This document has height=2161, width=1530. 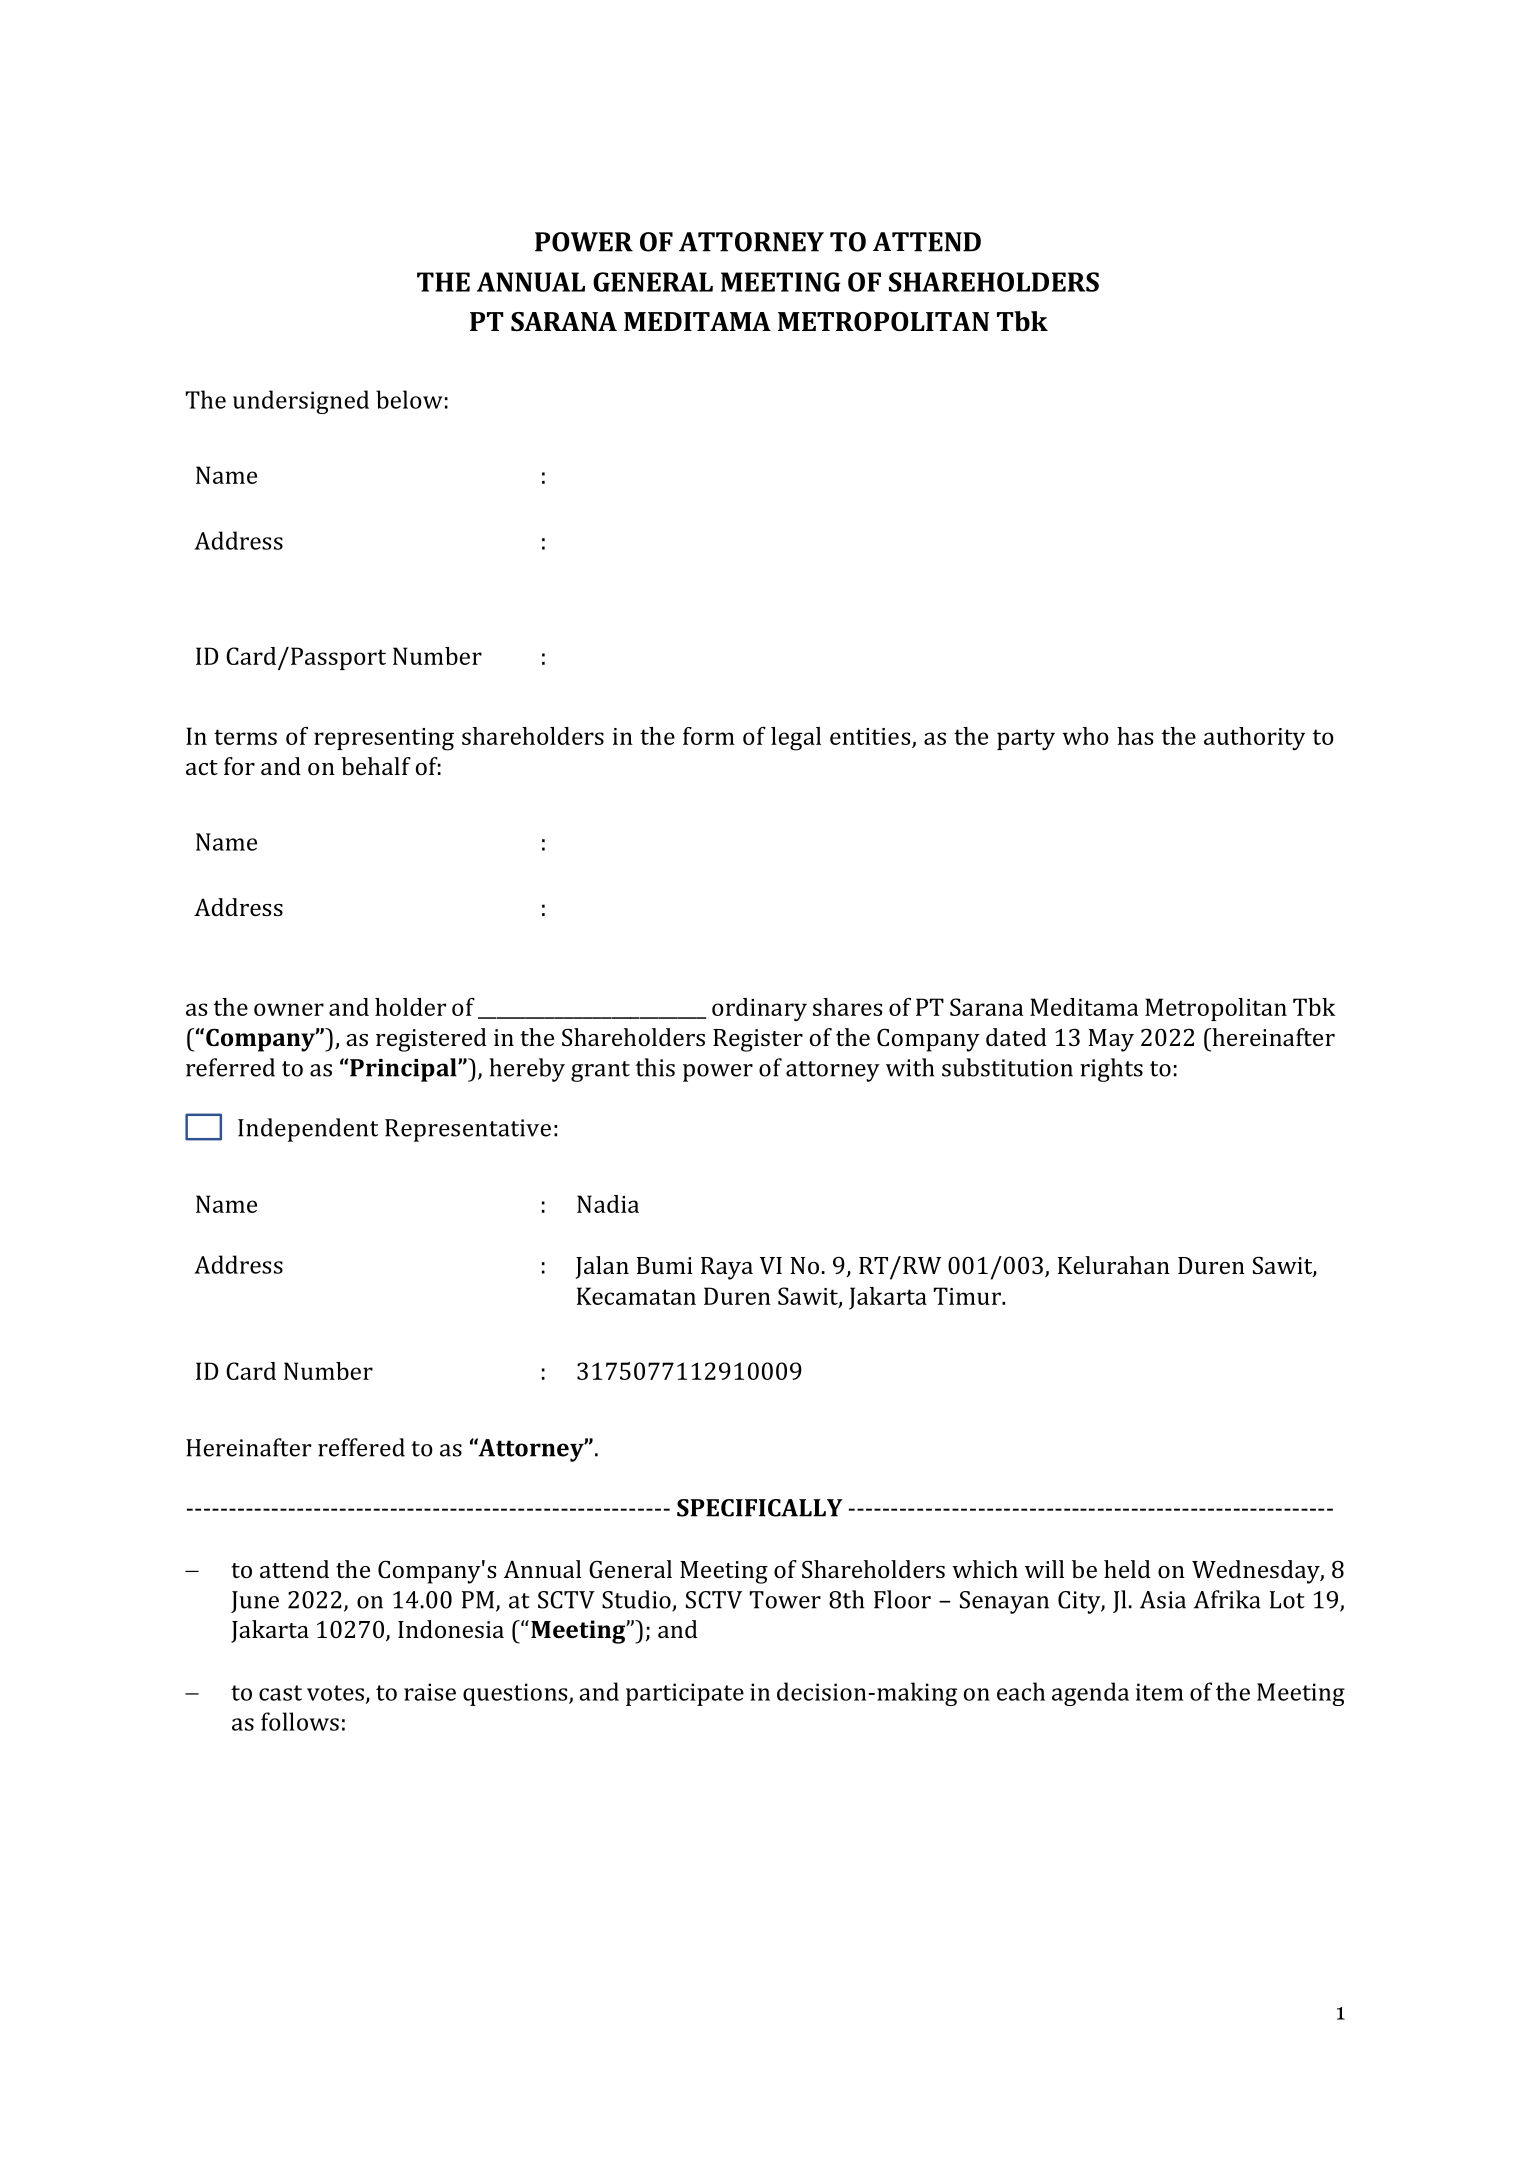 I want to click on has, so click(x=1135, y=736).
